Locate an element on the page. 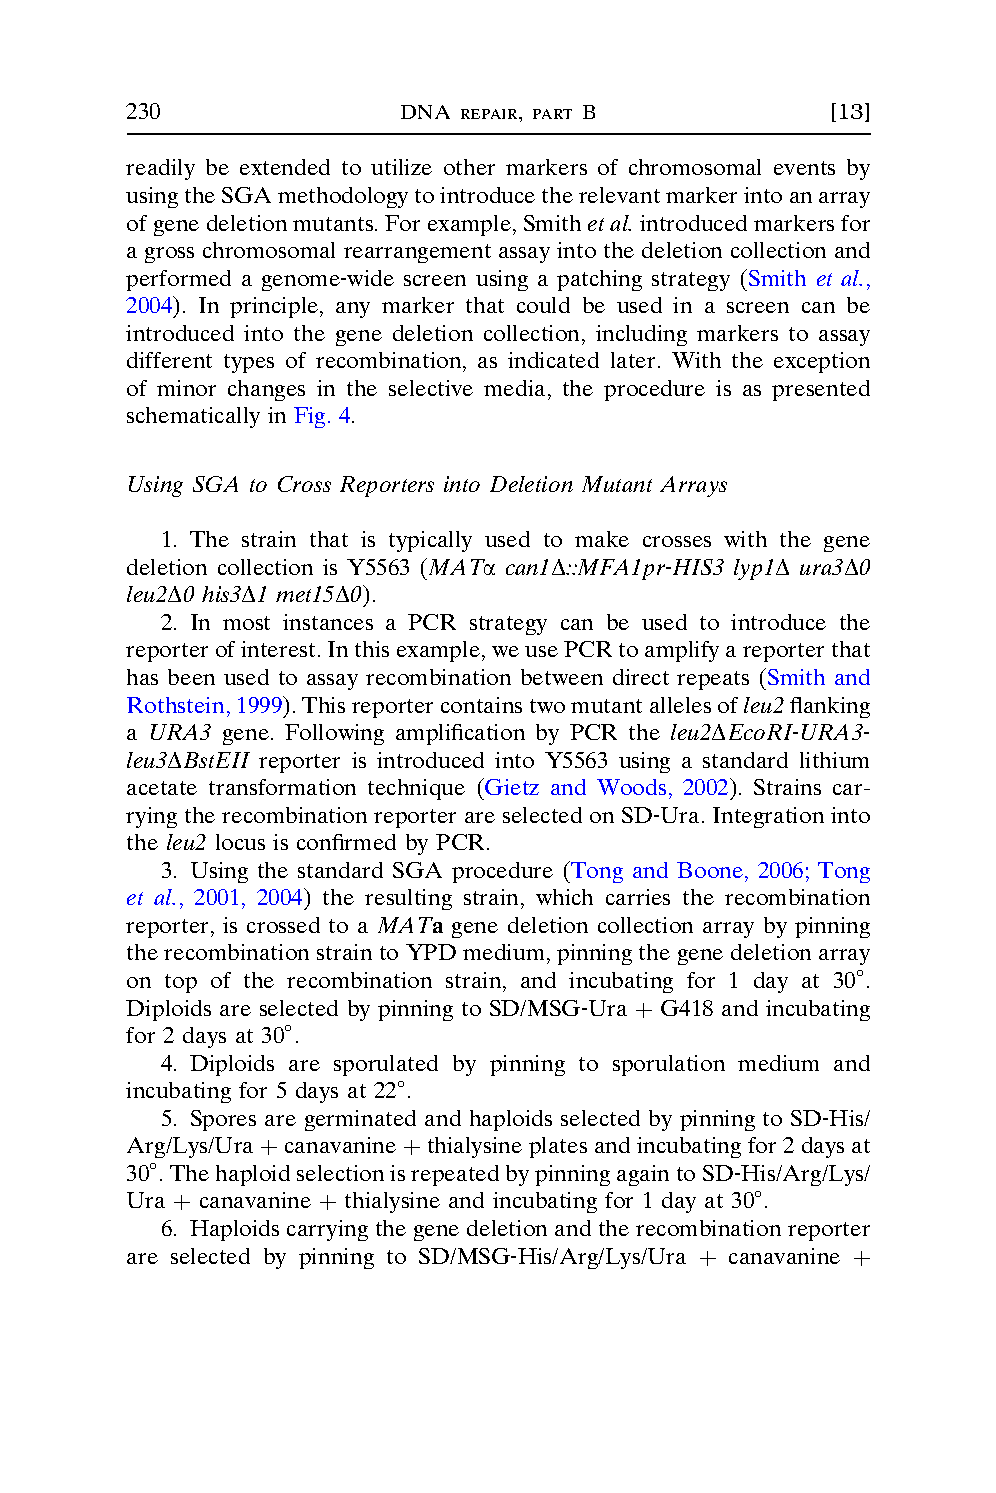  Boone is located at coordinates (711, 870).
